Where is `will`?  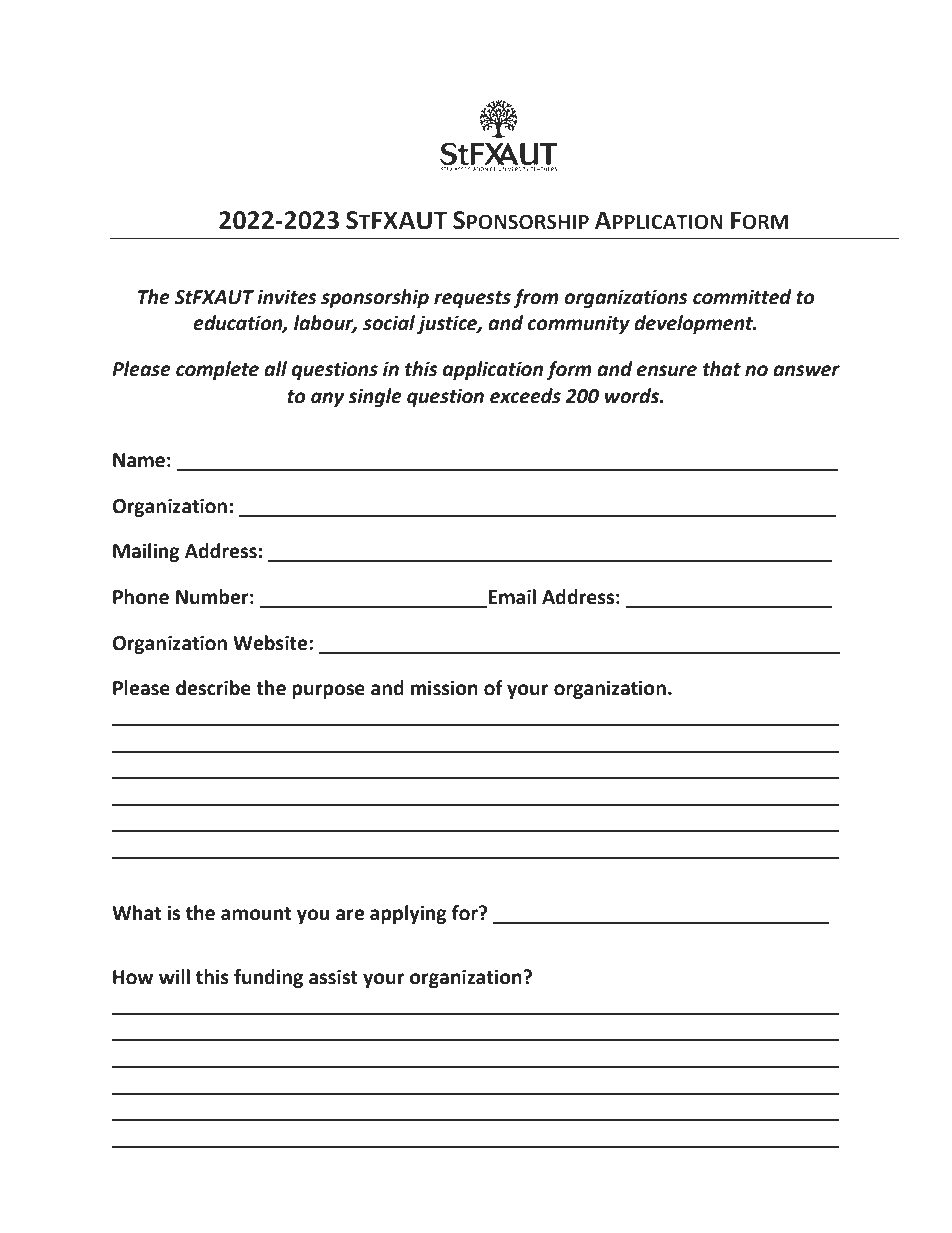 will is located at coordinates (174, 976).
